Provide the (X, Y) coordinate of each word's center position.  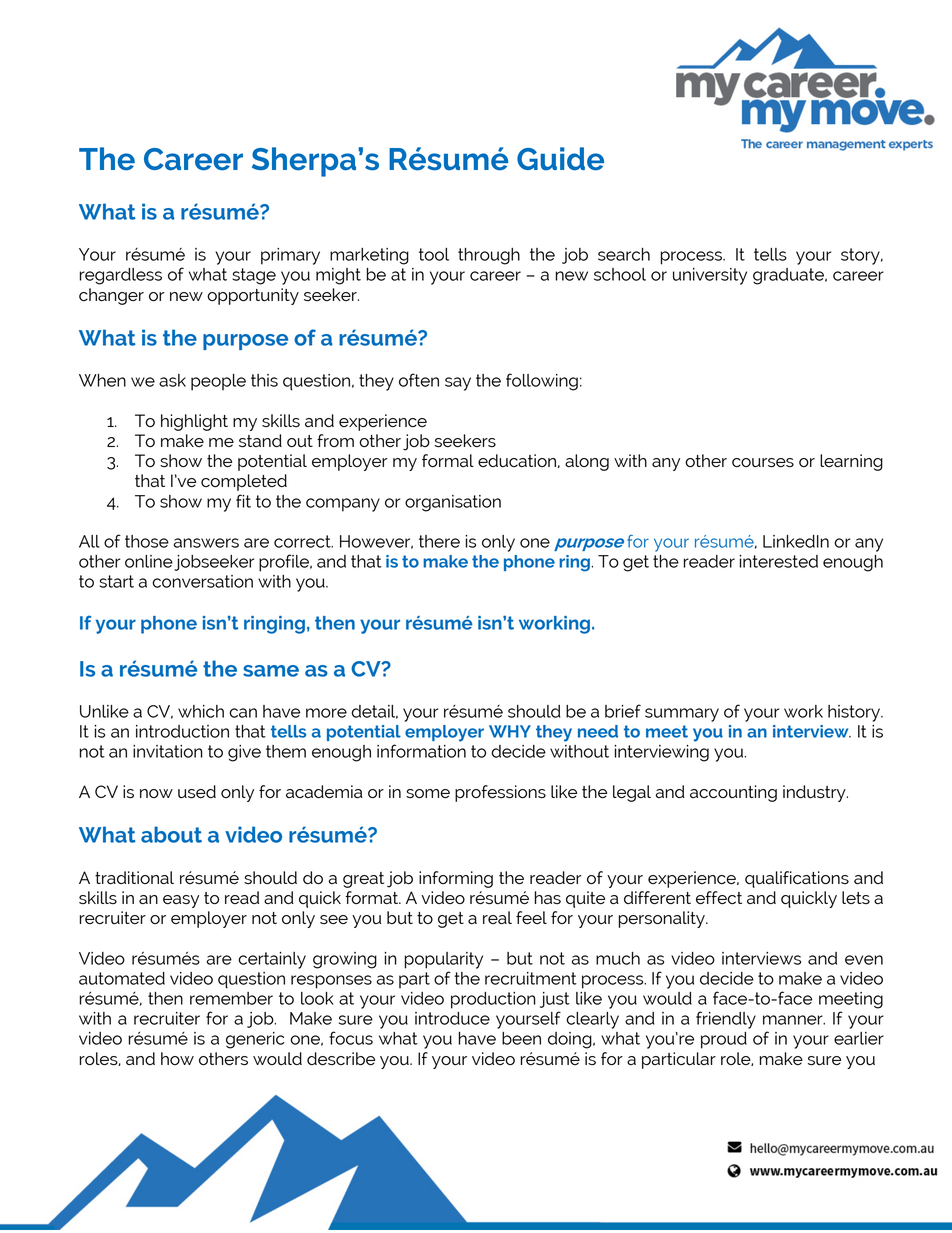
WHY (510, 731)
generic (255, 1040)
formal (448, 460)
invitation (168, 751)
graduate (789, 276)
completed (244, 482)
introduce (452, 1018)
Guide (560, 159)
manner (794, 1020)
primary (290, 256)
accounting (733, 793)
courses (763, 463)
